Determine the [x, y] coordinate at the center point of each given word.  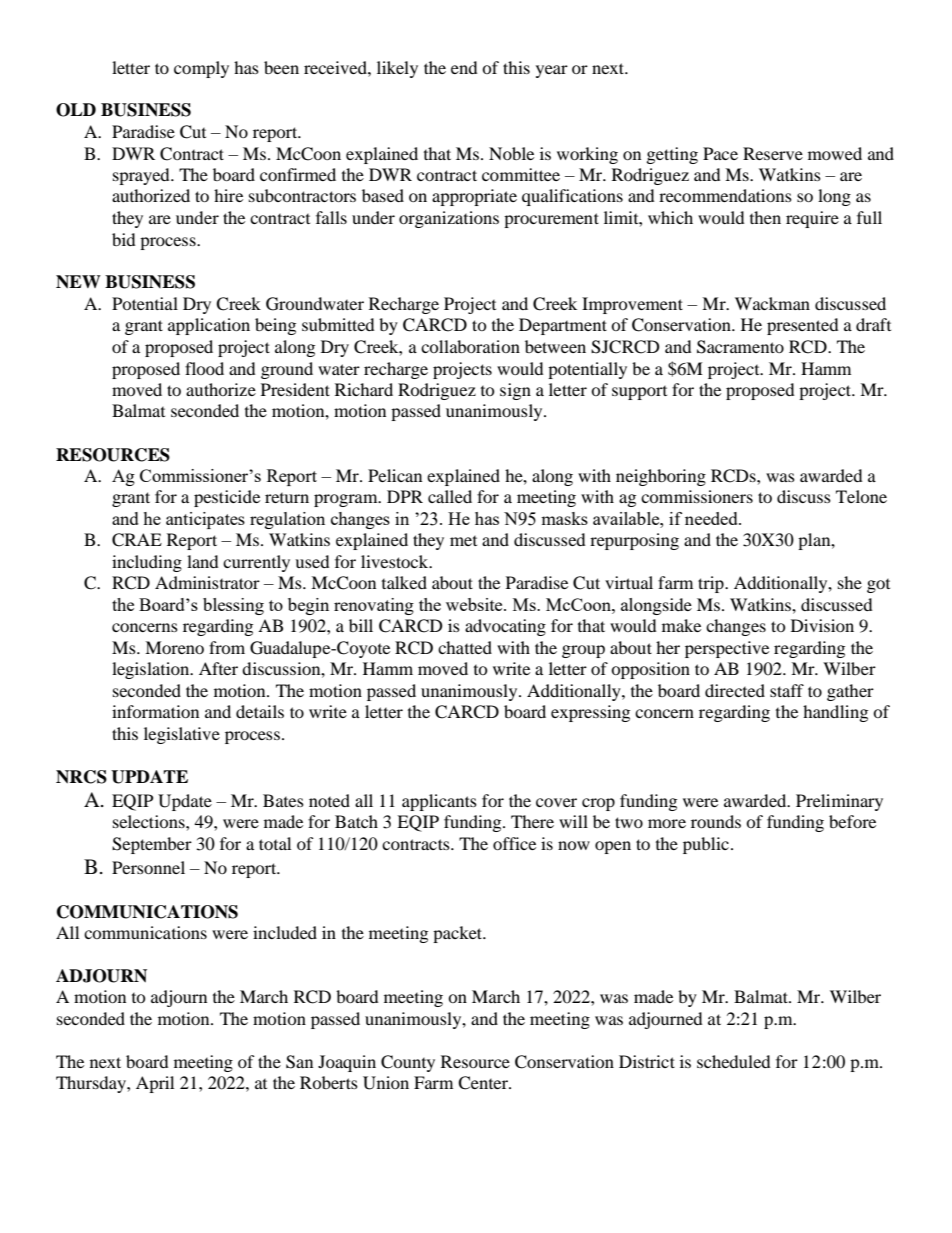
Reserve [773, 153]
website [475, 604]
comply [201, 69]
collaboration [470, 346]
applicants [439, 802]
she [850, 582]
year [552, 71]
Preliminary [839, 802]
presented [803, 326]
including [147, 563]
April [155, 1084]
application [209, 326]
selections [150, 821]
